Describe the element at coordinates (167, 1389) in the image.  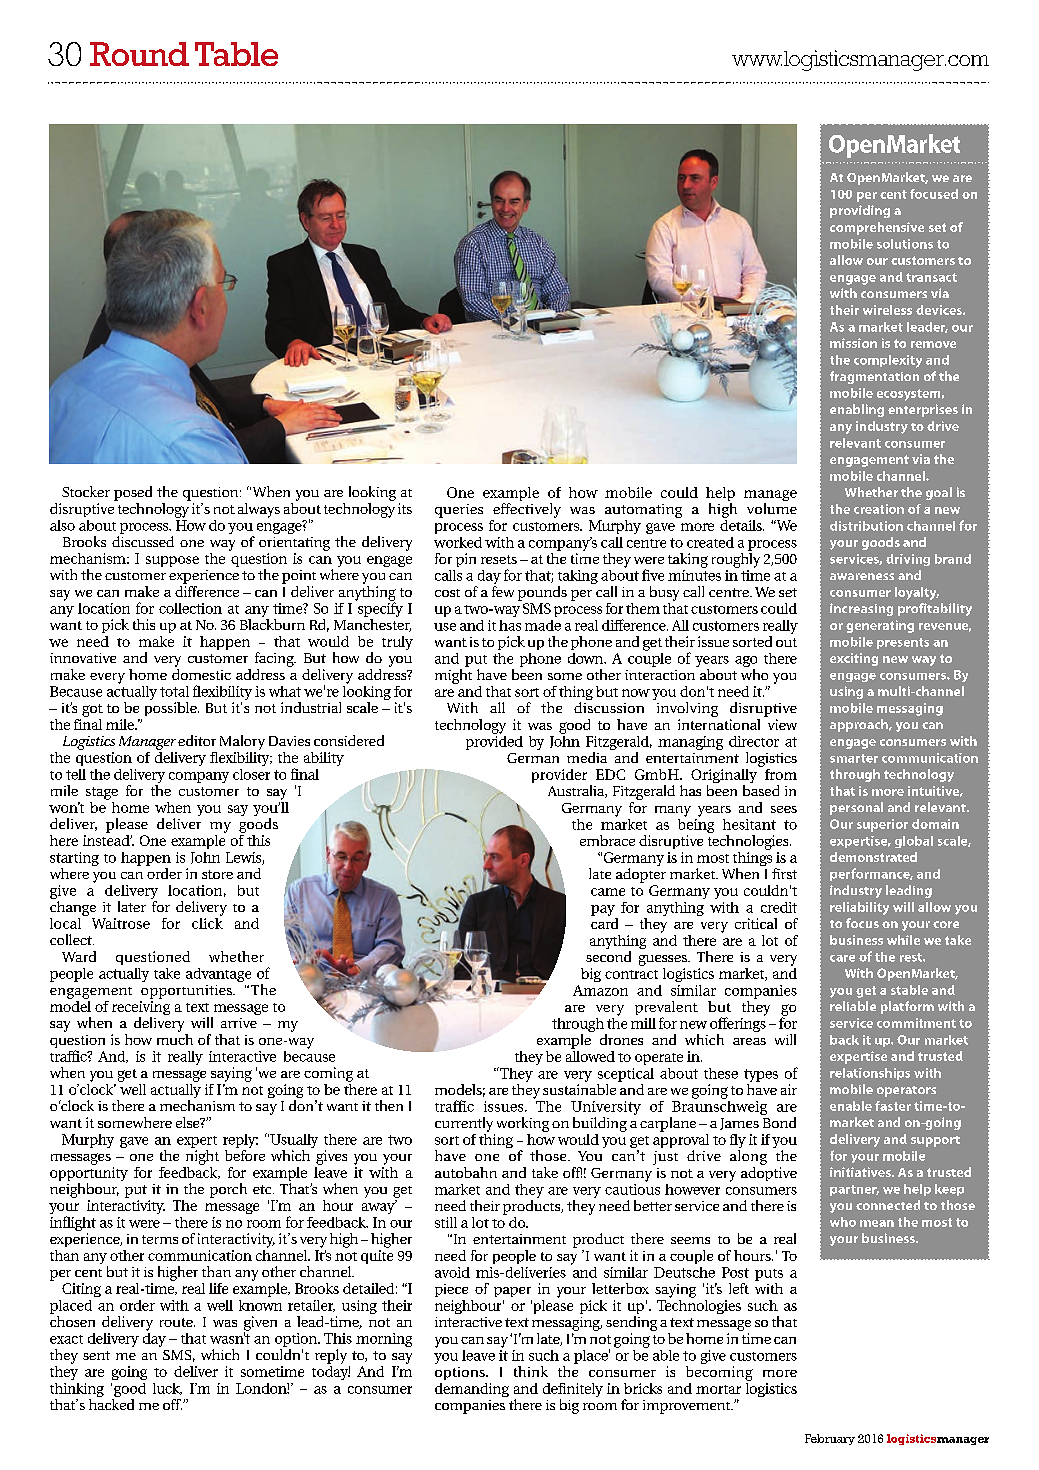
I see `luck` at that location.
